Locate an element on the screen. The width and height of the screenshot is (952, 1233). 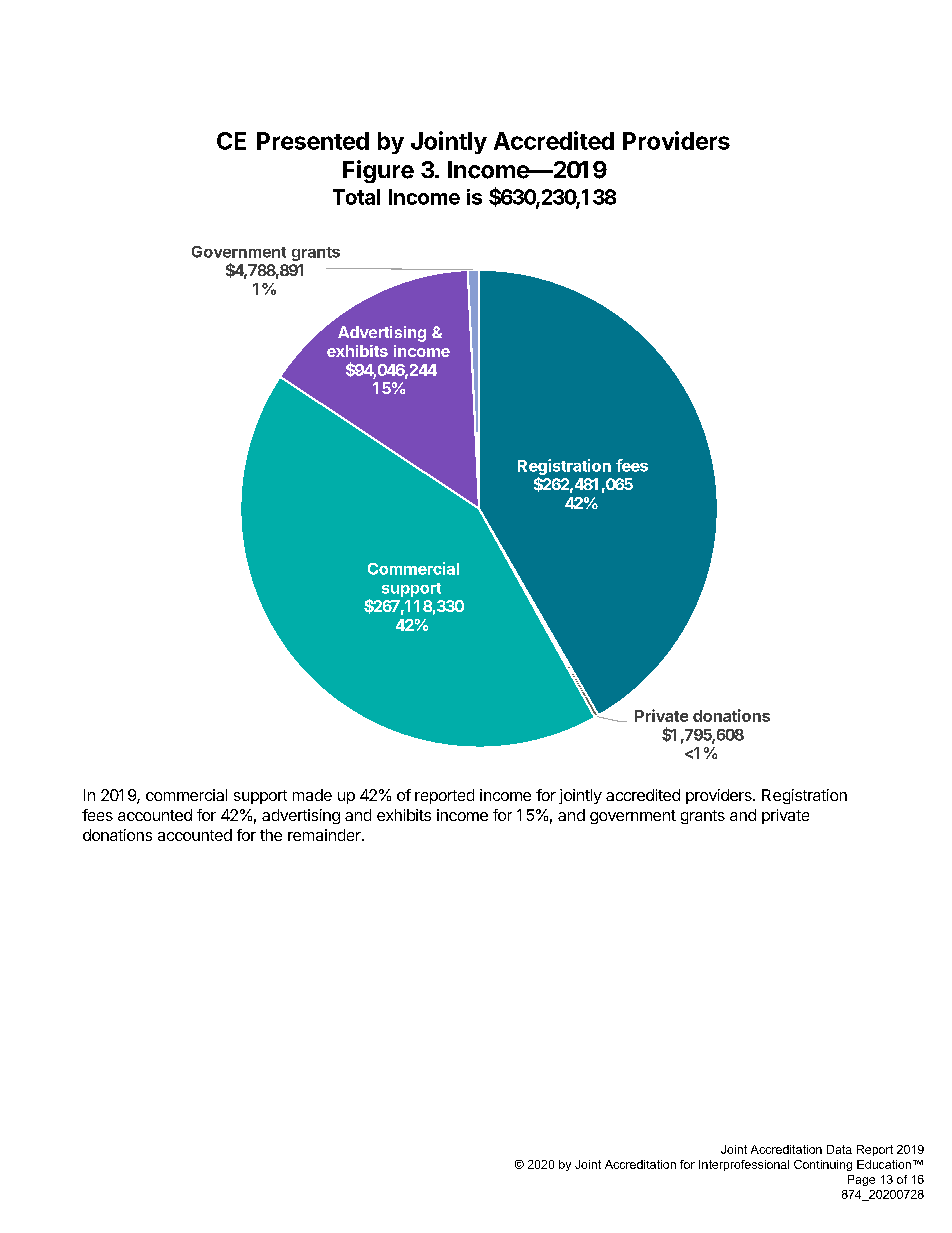
remainder is located at coordinates (325, 835).
